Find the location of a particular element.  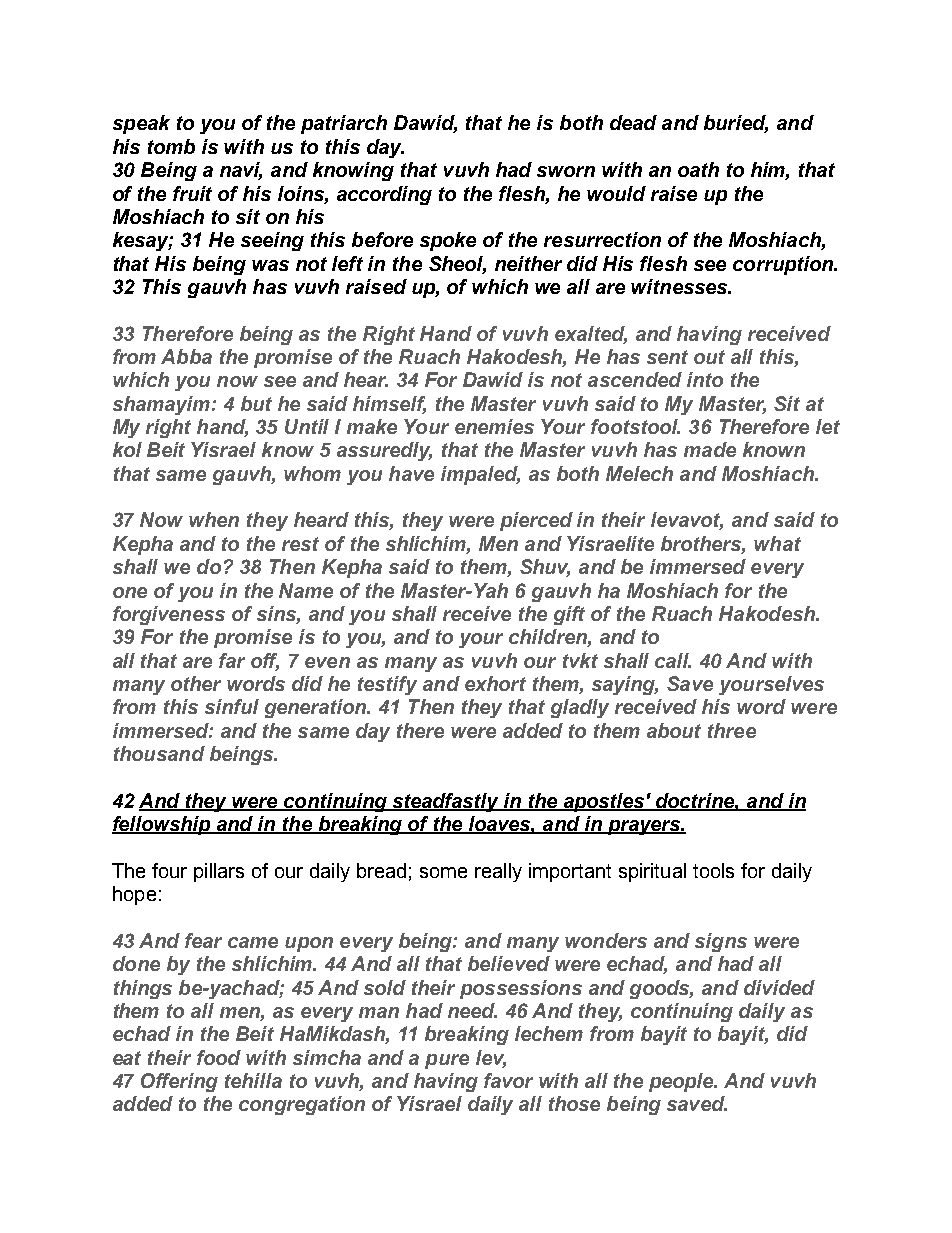

oath is located at coordinates (698, 169).
